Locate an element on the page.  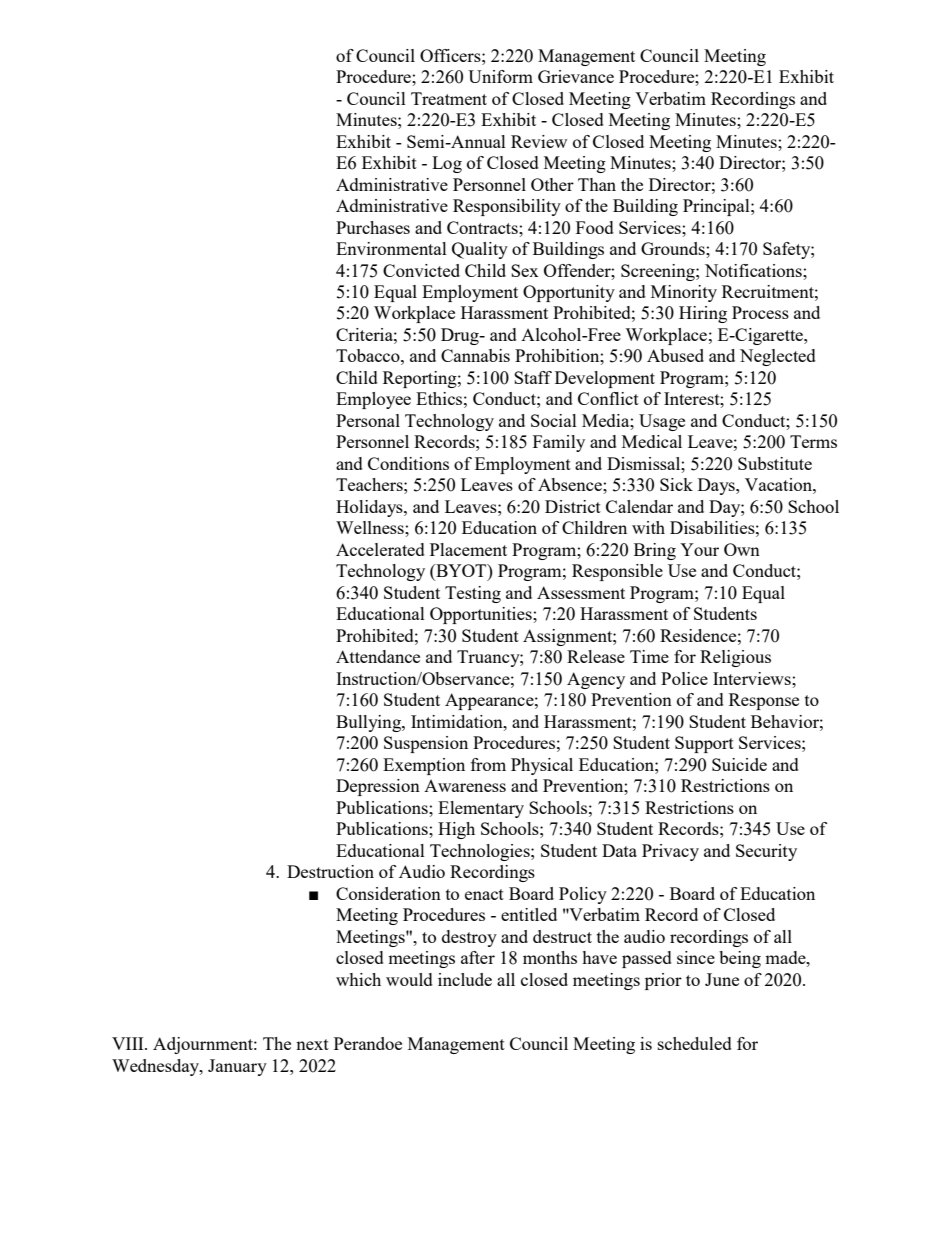
January is located at coordinates (237, 1067).
